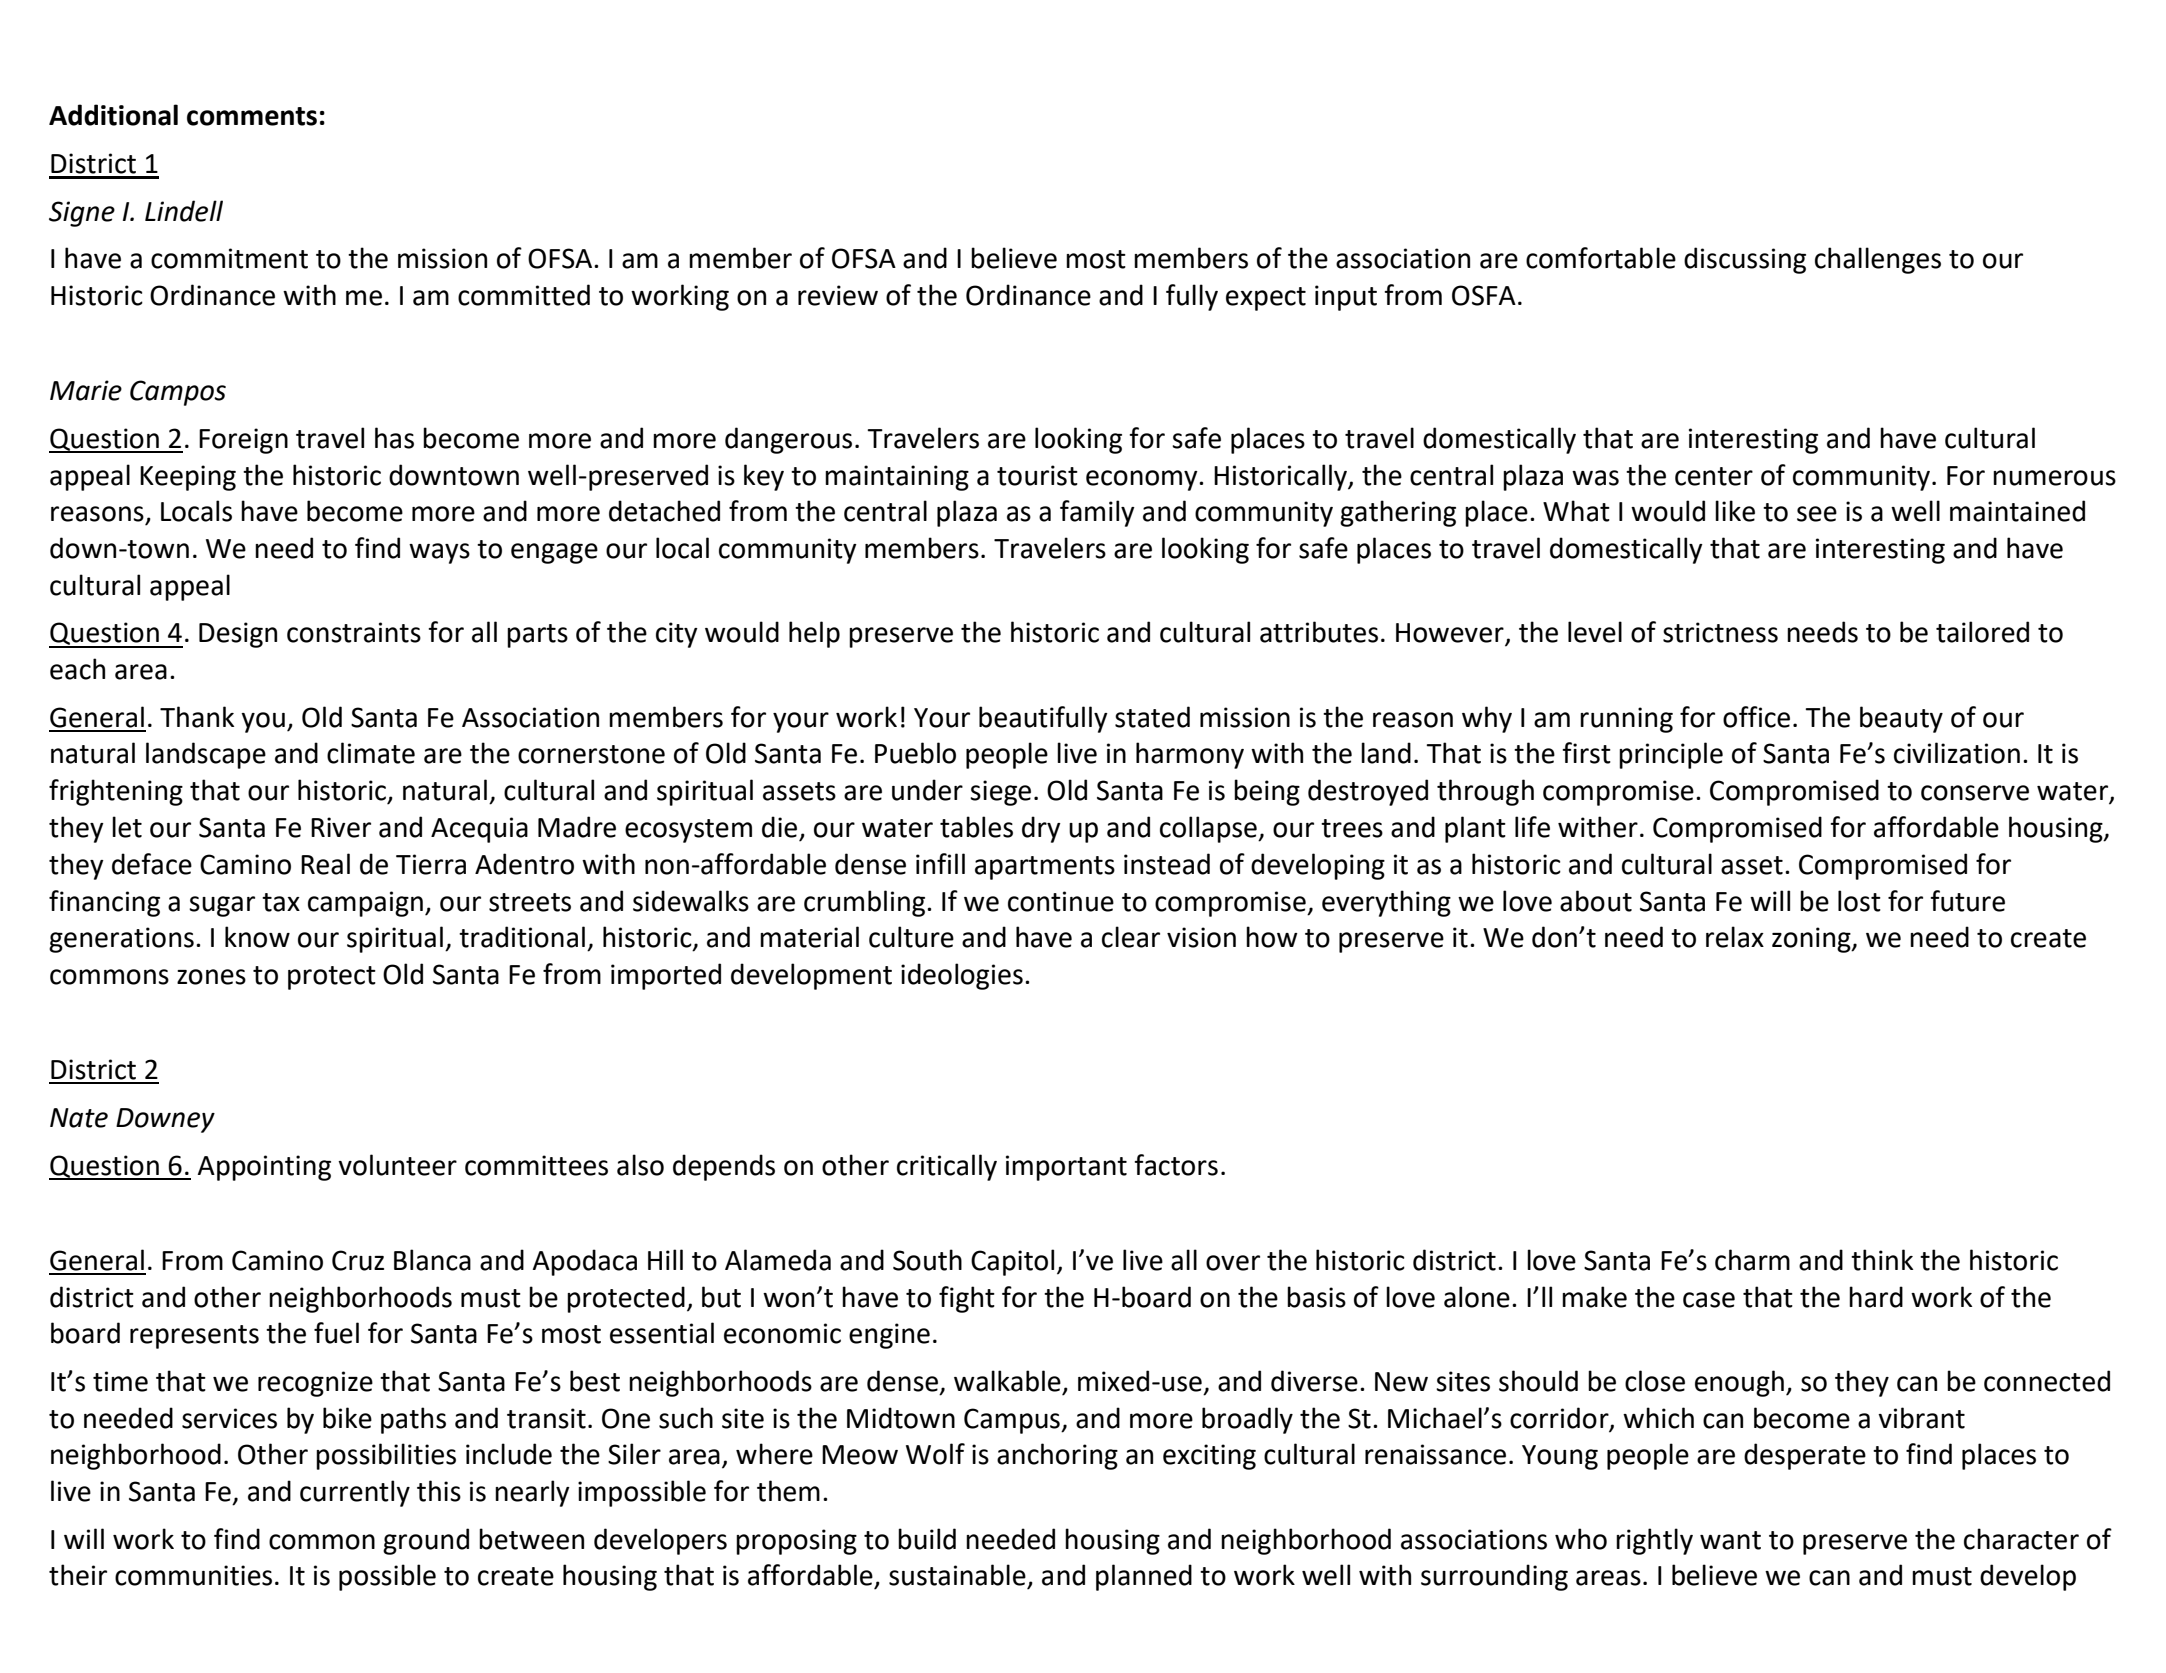 This screenshot has width=2166, height=1673. I want to click on challenges, so click(1878, 260).
